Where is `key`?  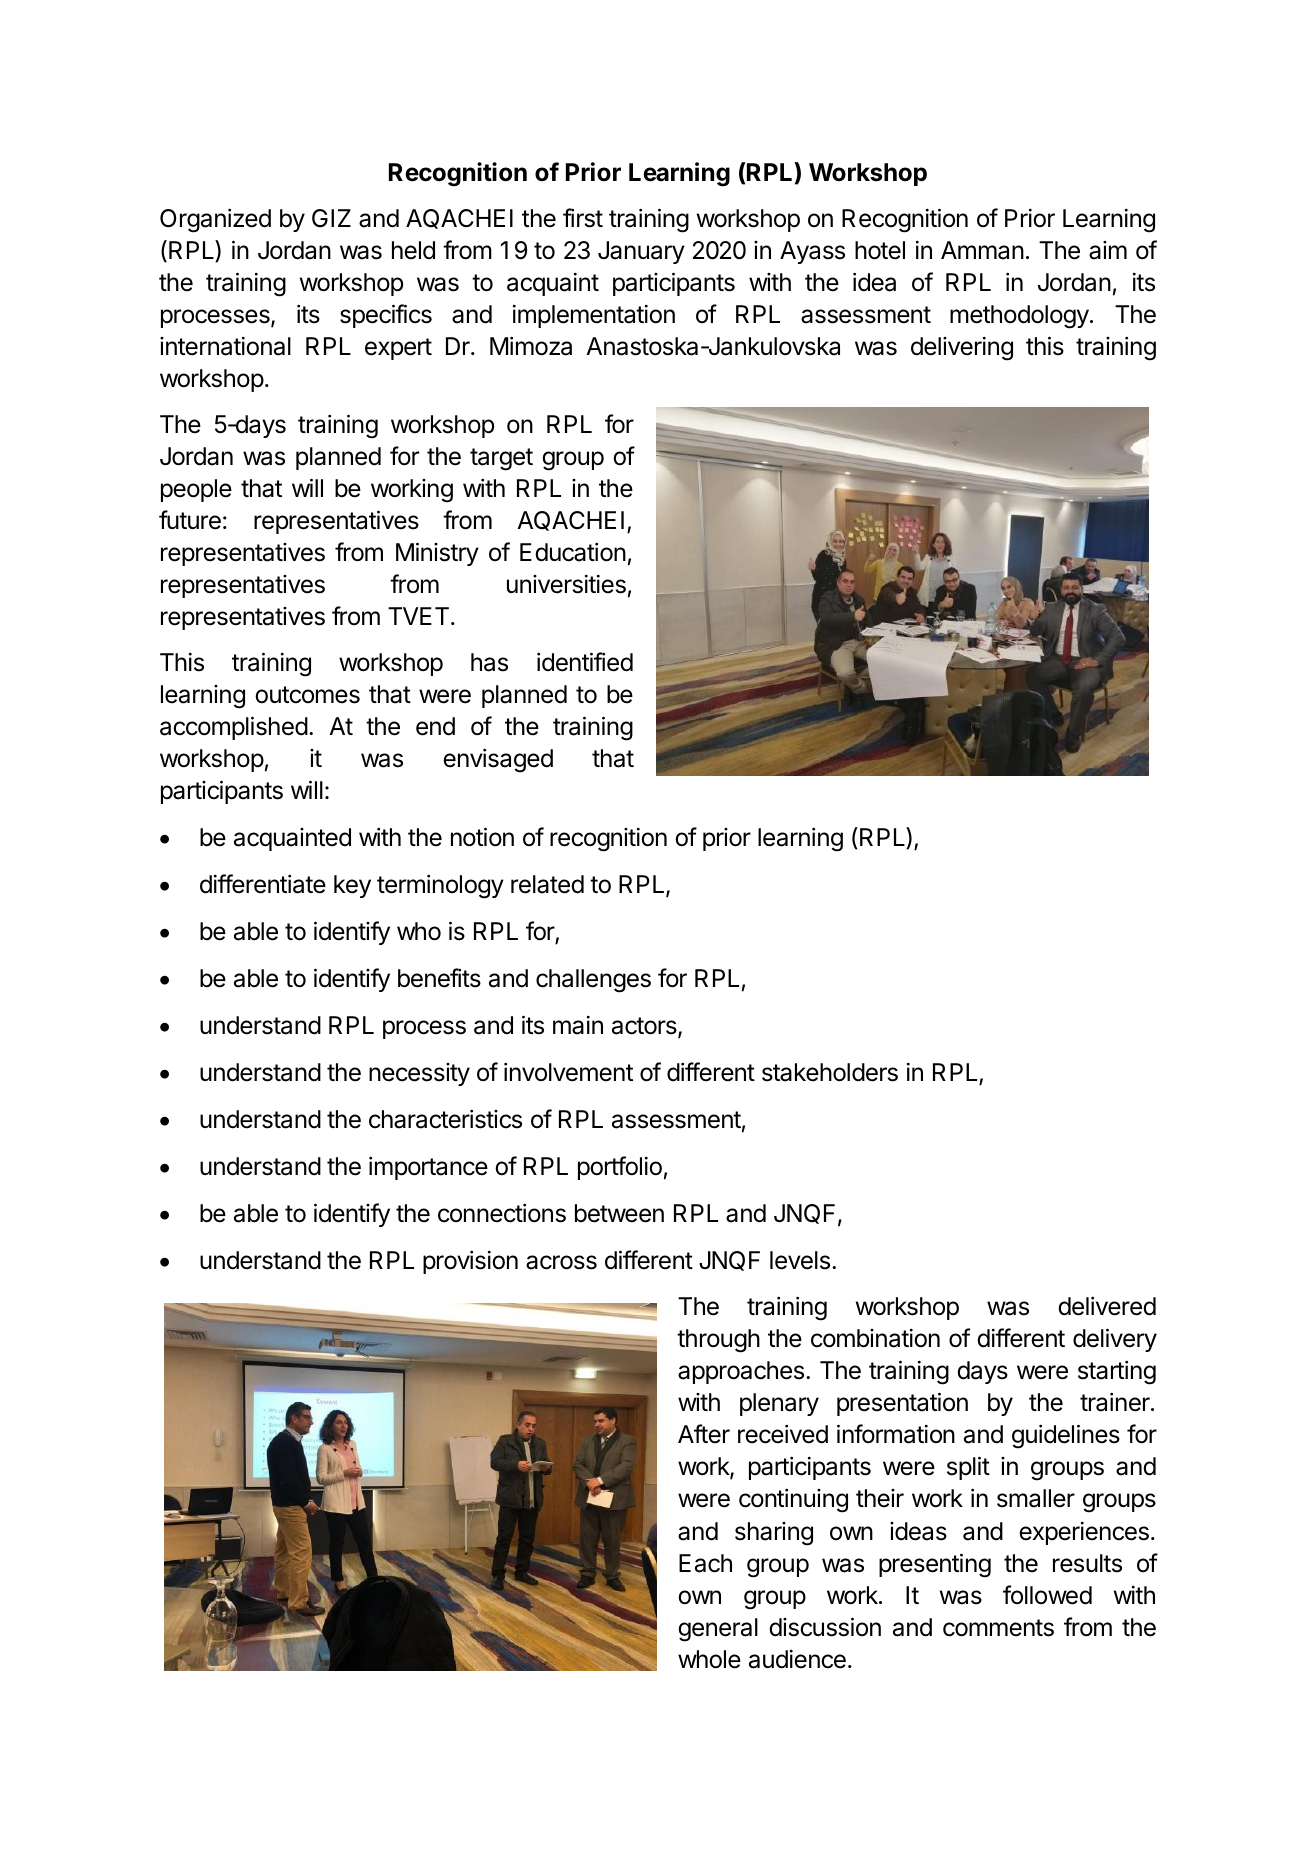
key is located at coordinates (352, 886).
